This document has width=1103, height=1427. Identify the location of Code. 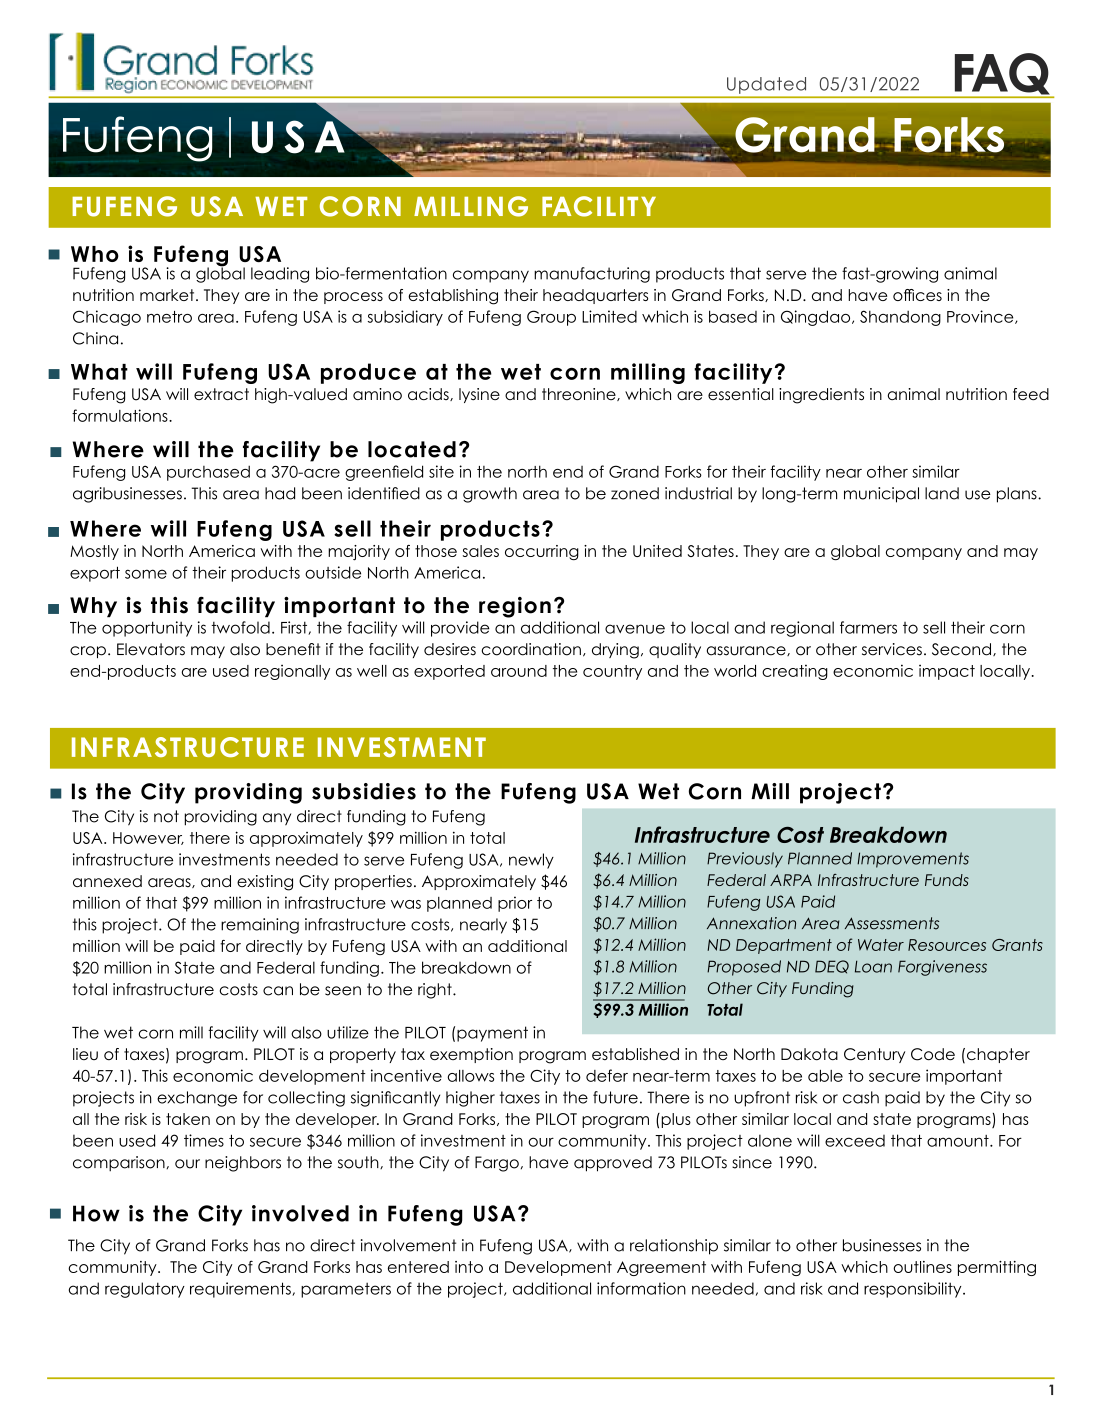
(933, 1054).
